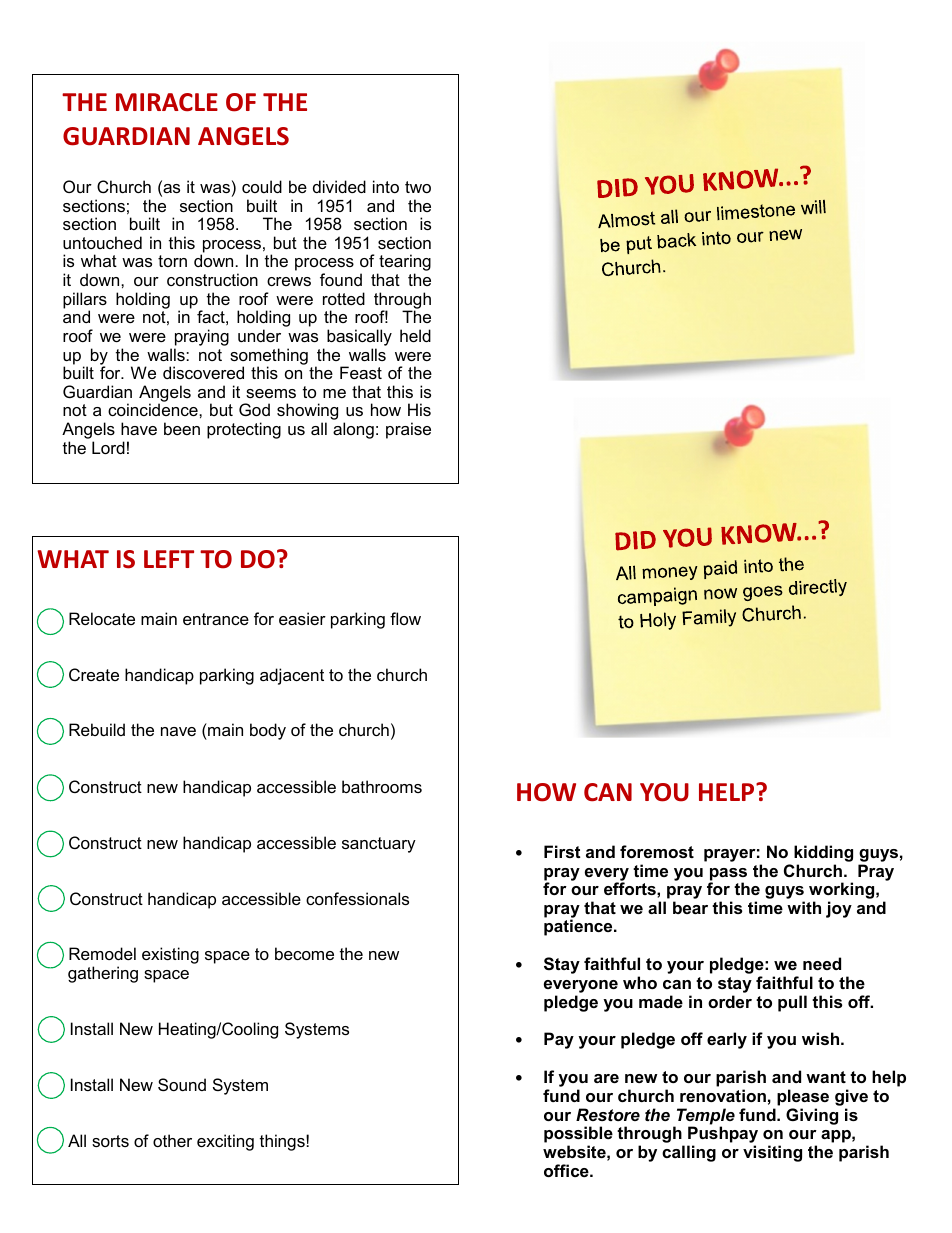  What do you see at coordinates (178, 731) in the document?
I see `nave` at bounding box center [178, 731].
